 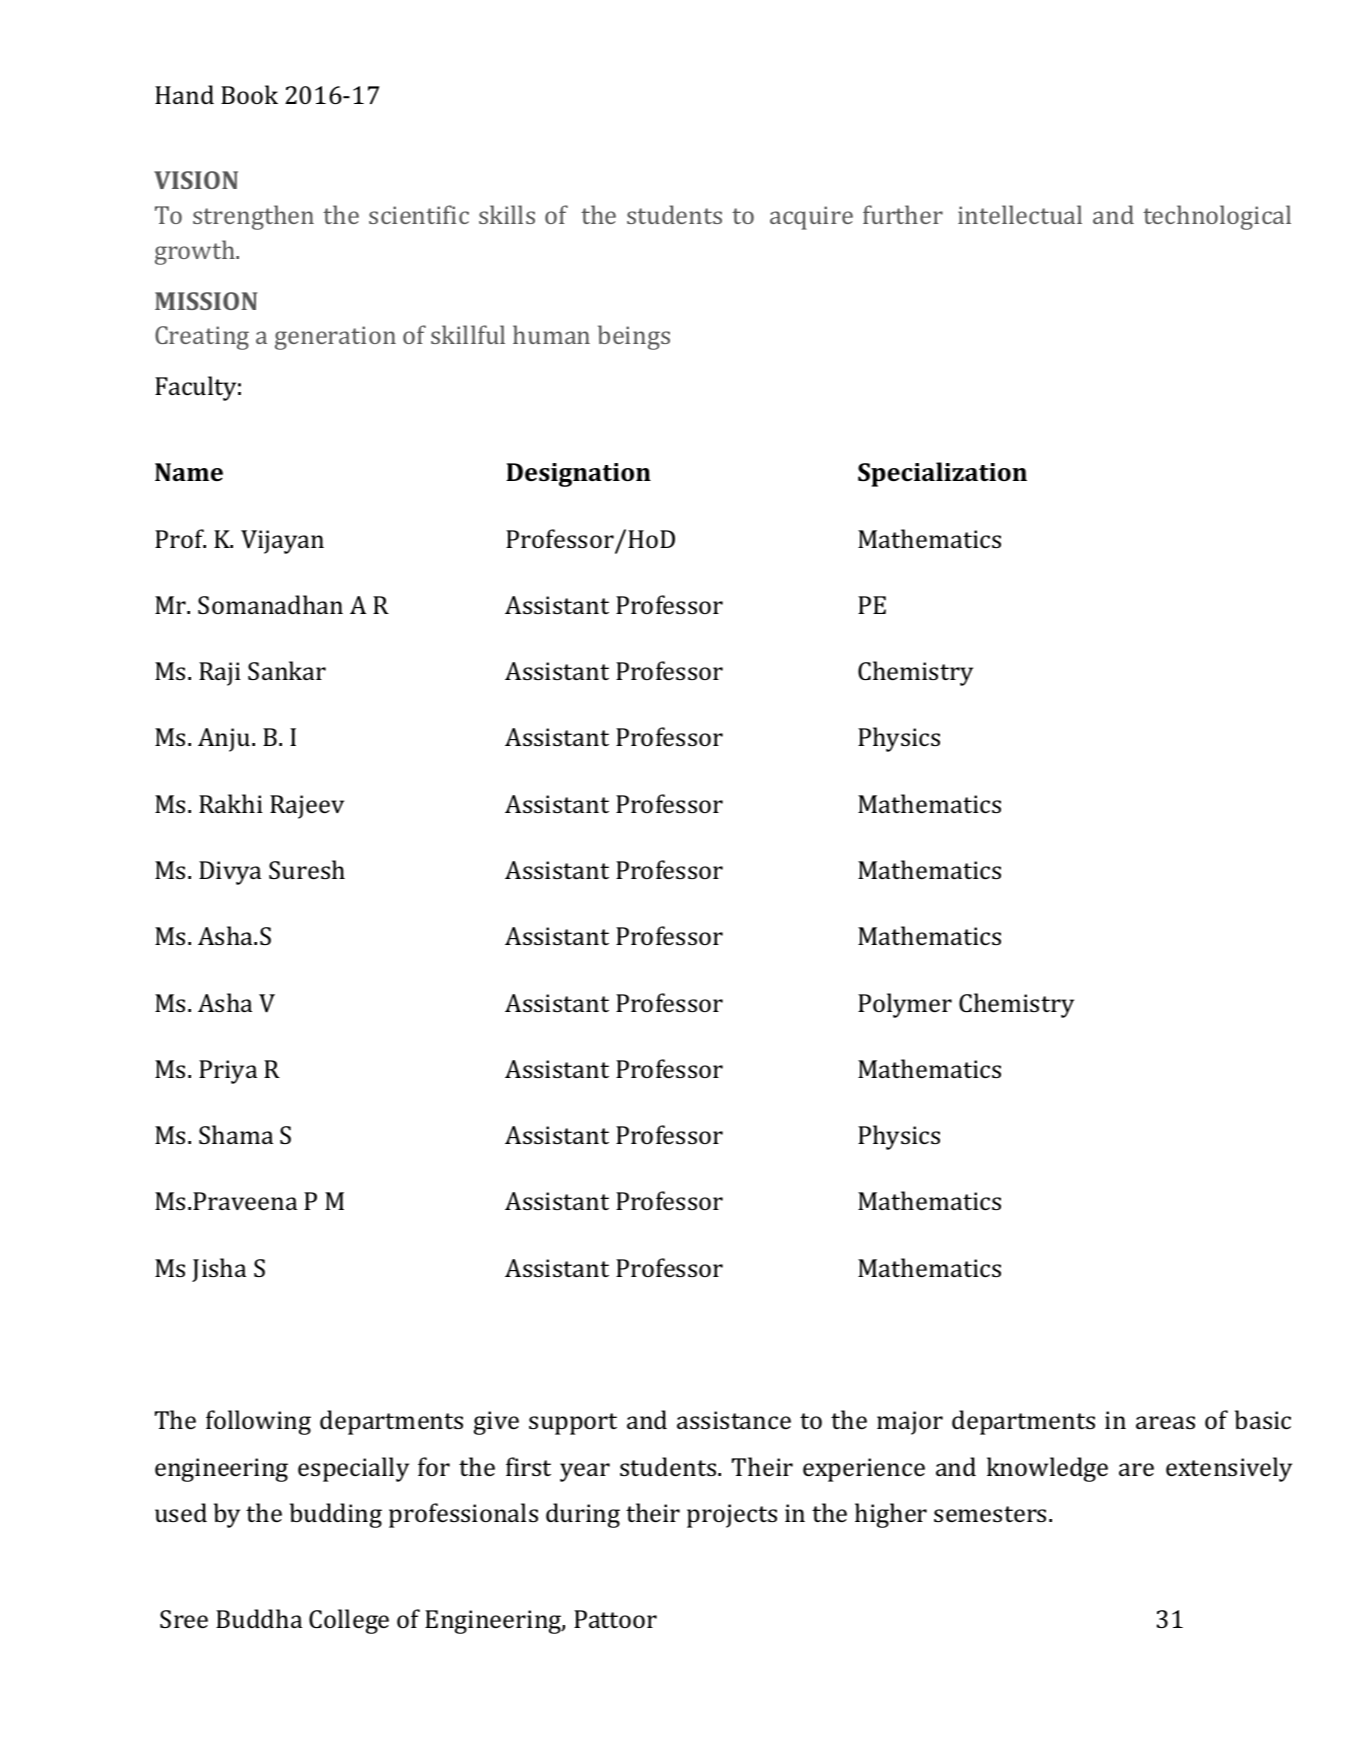 I want to click on technological, so click(x=1217, y=217).
